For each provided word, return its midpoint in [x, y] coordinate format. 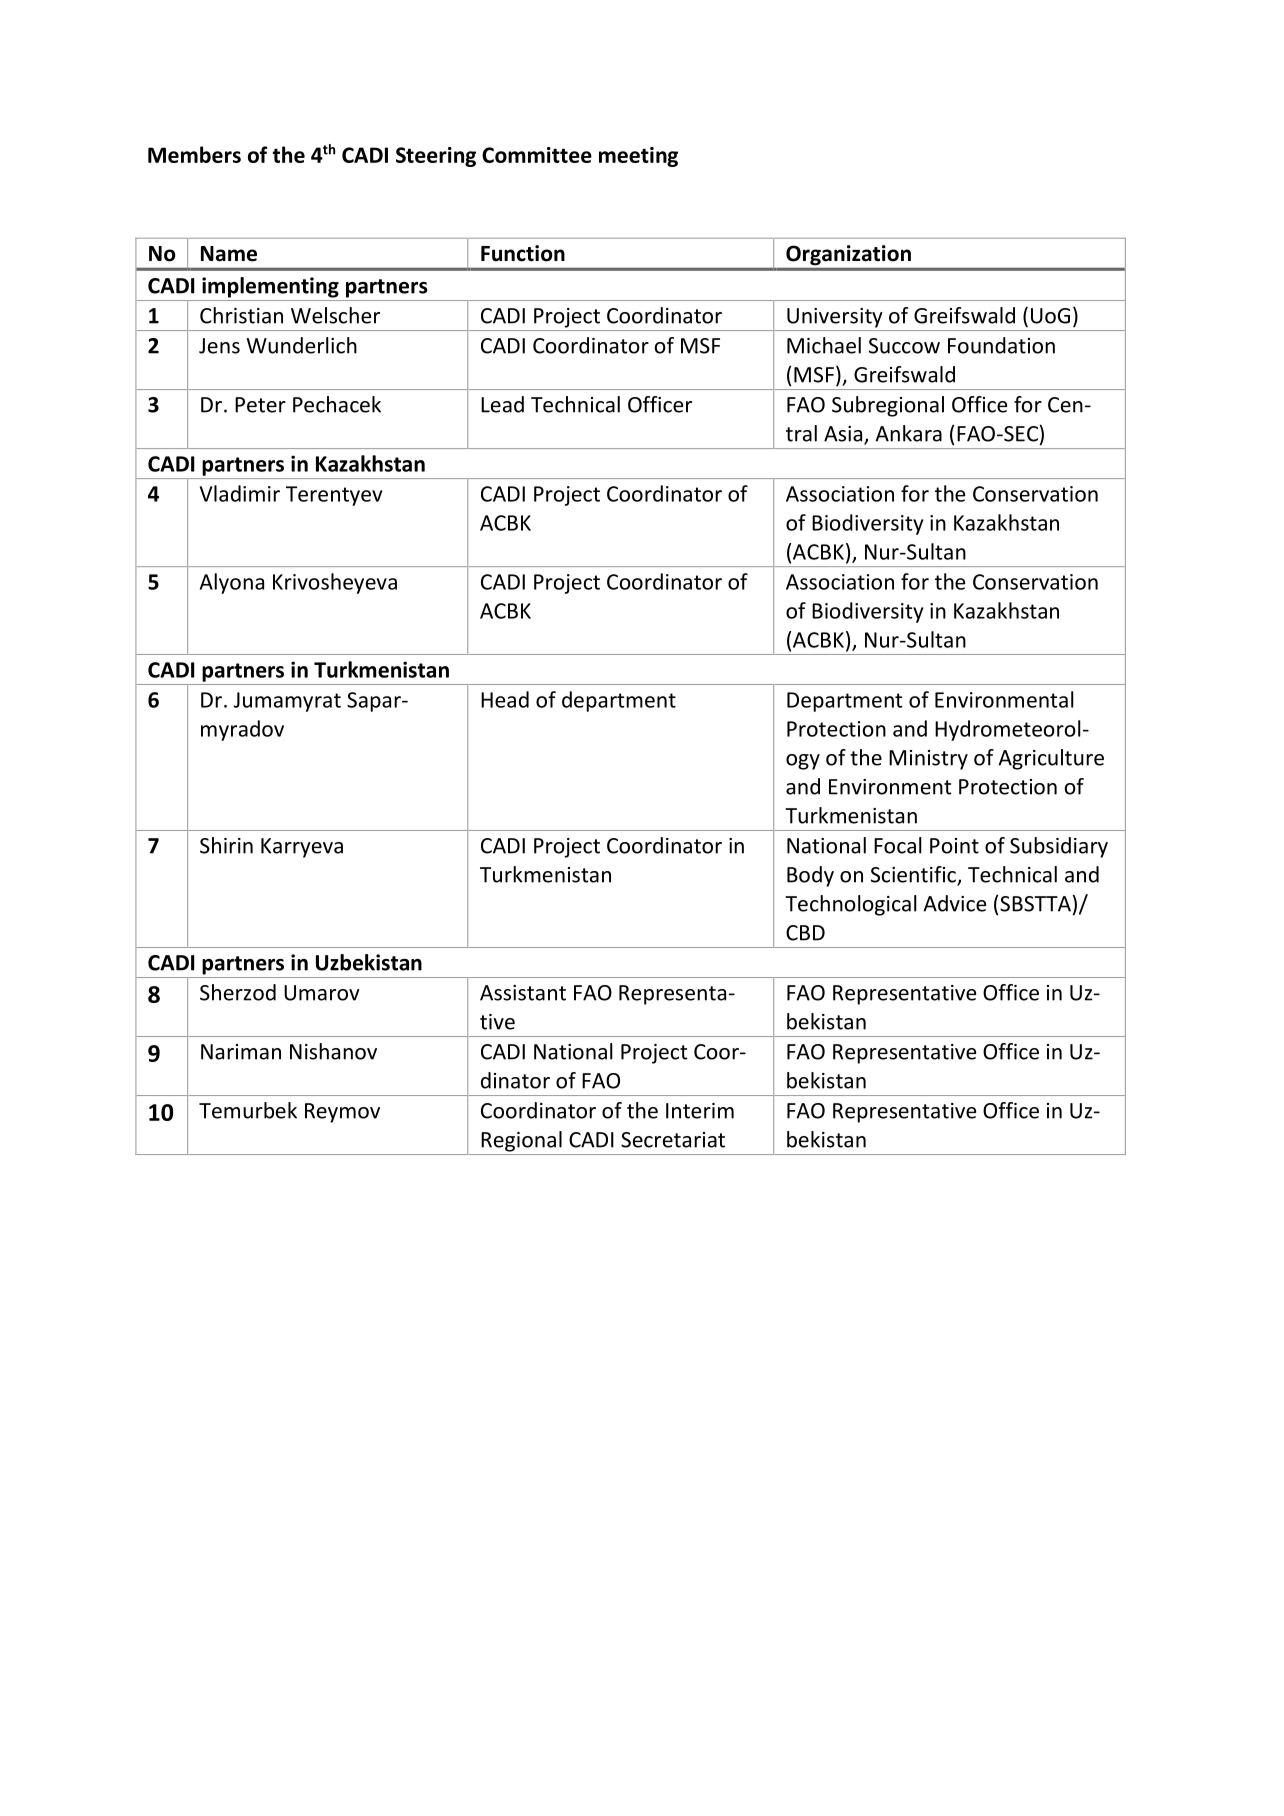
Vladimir [240, 493]
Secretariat [673, 1140]
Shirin [226, 845]
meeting [638, 157]
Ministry [928, 760]
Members [194, 154]
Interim [700, 1111]
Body [810, 876]
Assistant [523, 993]
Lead [502, 404]
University [835, 318]
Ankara [908, 433]
